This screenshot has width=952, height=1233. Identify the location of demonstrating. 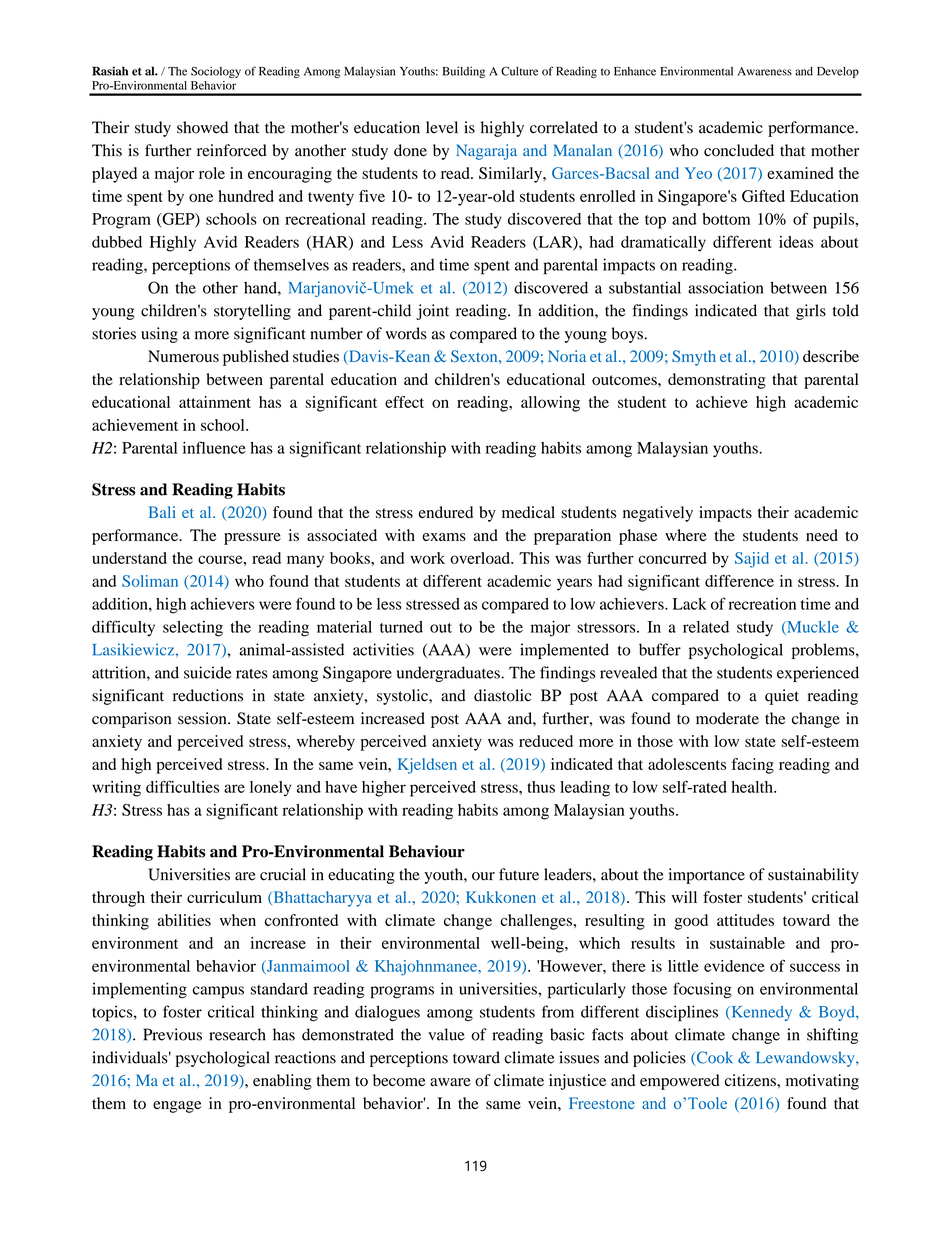
(717, 381).
